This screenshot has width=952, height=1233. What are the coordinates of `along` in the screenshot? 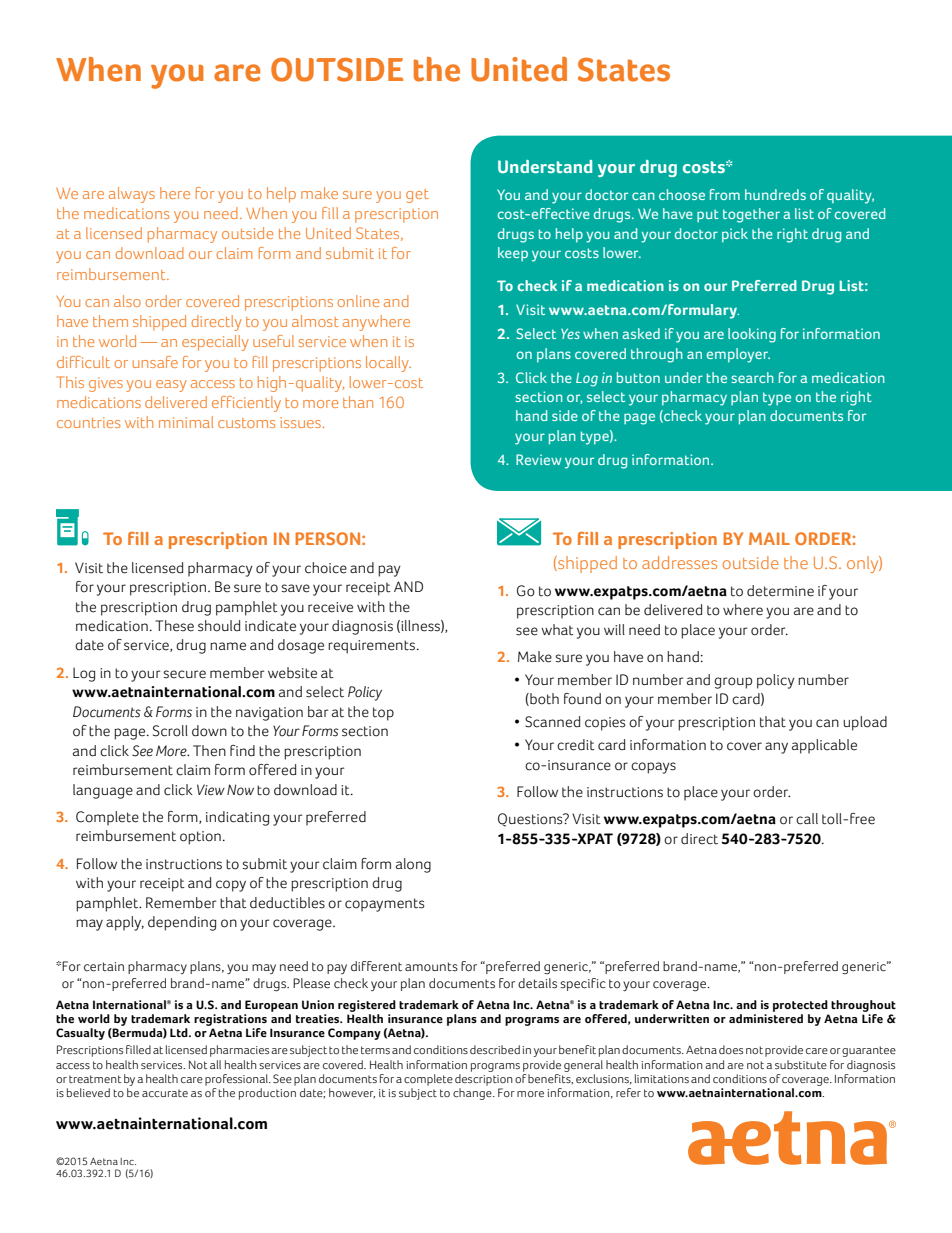 It's located at (413, 865).
